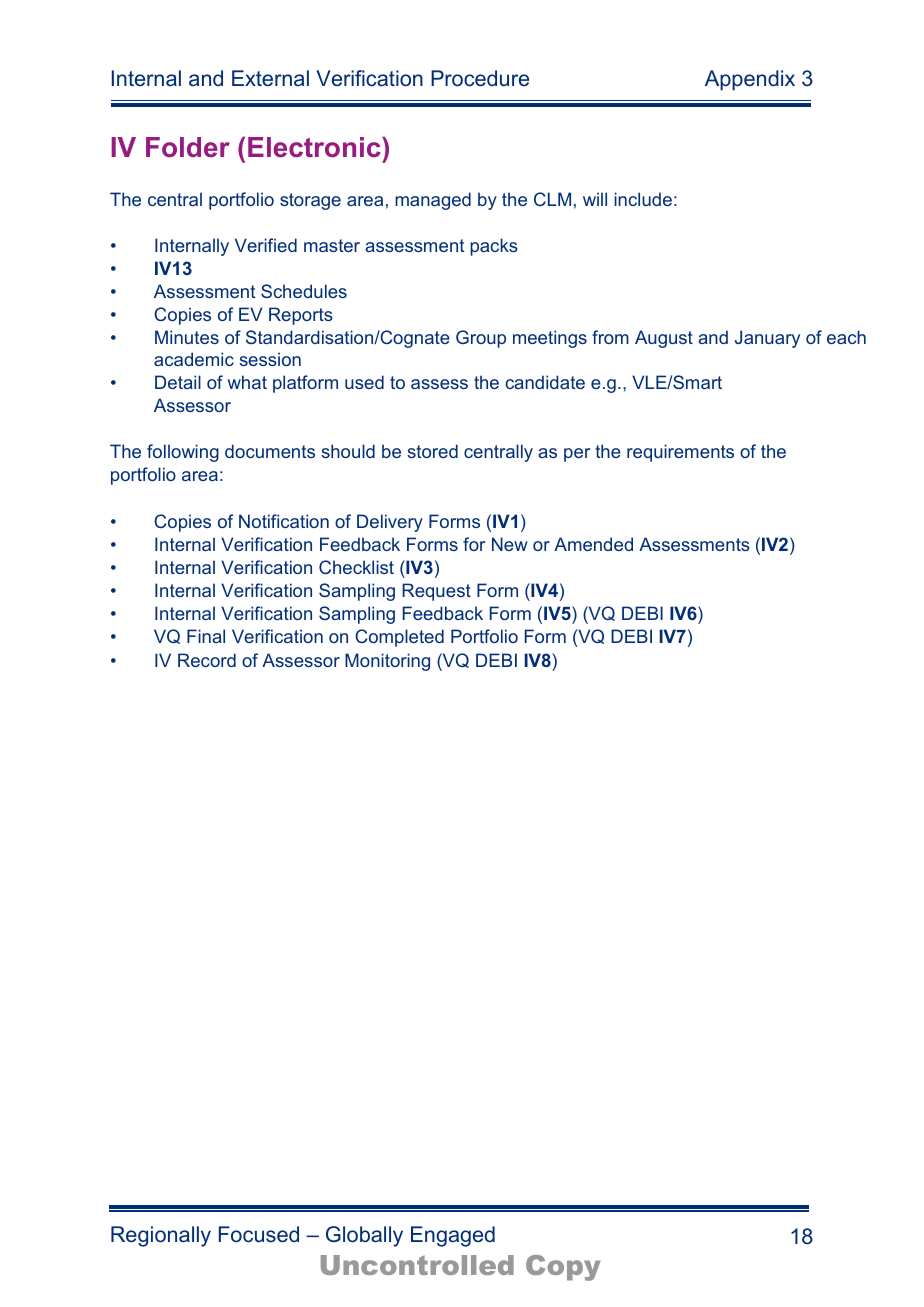 The height and width of the screenshot is (1307, 924). What do you see at coordinates (161, 1236) in the screenshot?
I see `Regionally` at bounding box center [161, 1236].
